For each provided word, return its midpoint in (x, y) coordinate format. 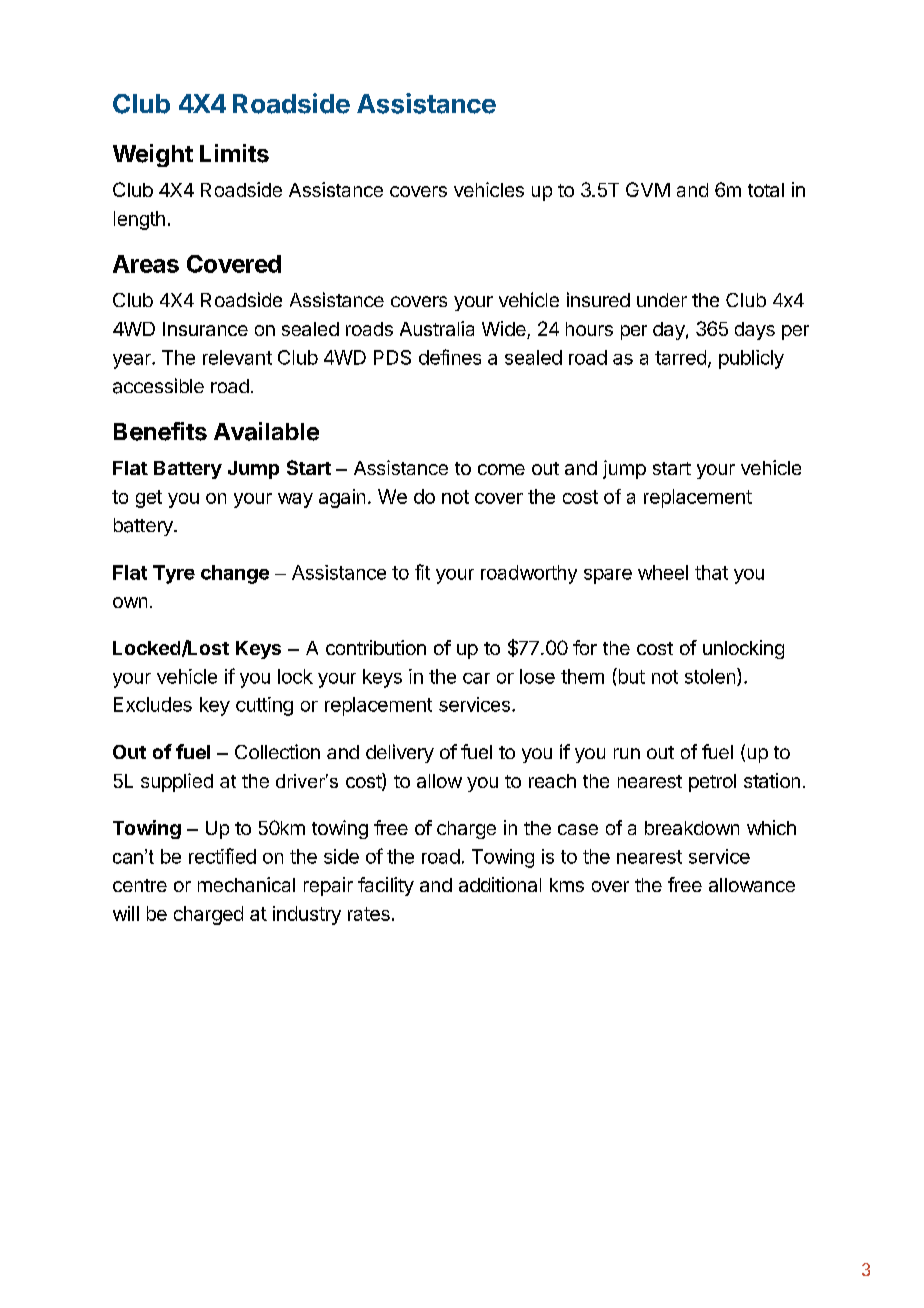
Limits (234, 153)
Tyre (174, 574)
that (711, 572)
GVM (648, 189)
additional (500, 884)
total (766, 190)
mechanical (246, 884)
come (501, 469)
